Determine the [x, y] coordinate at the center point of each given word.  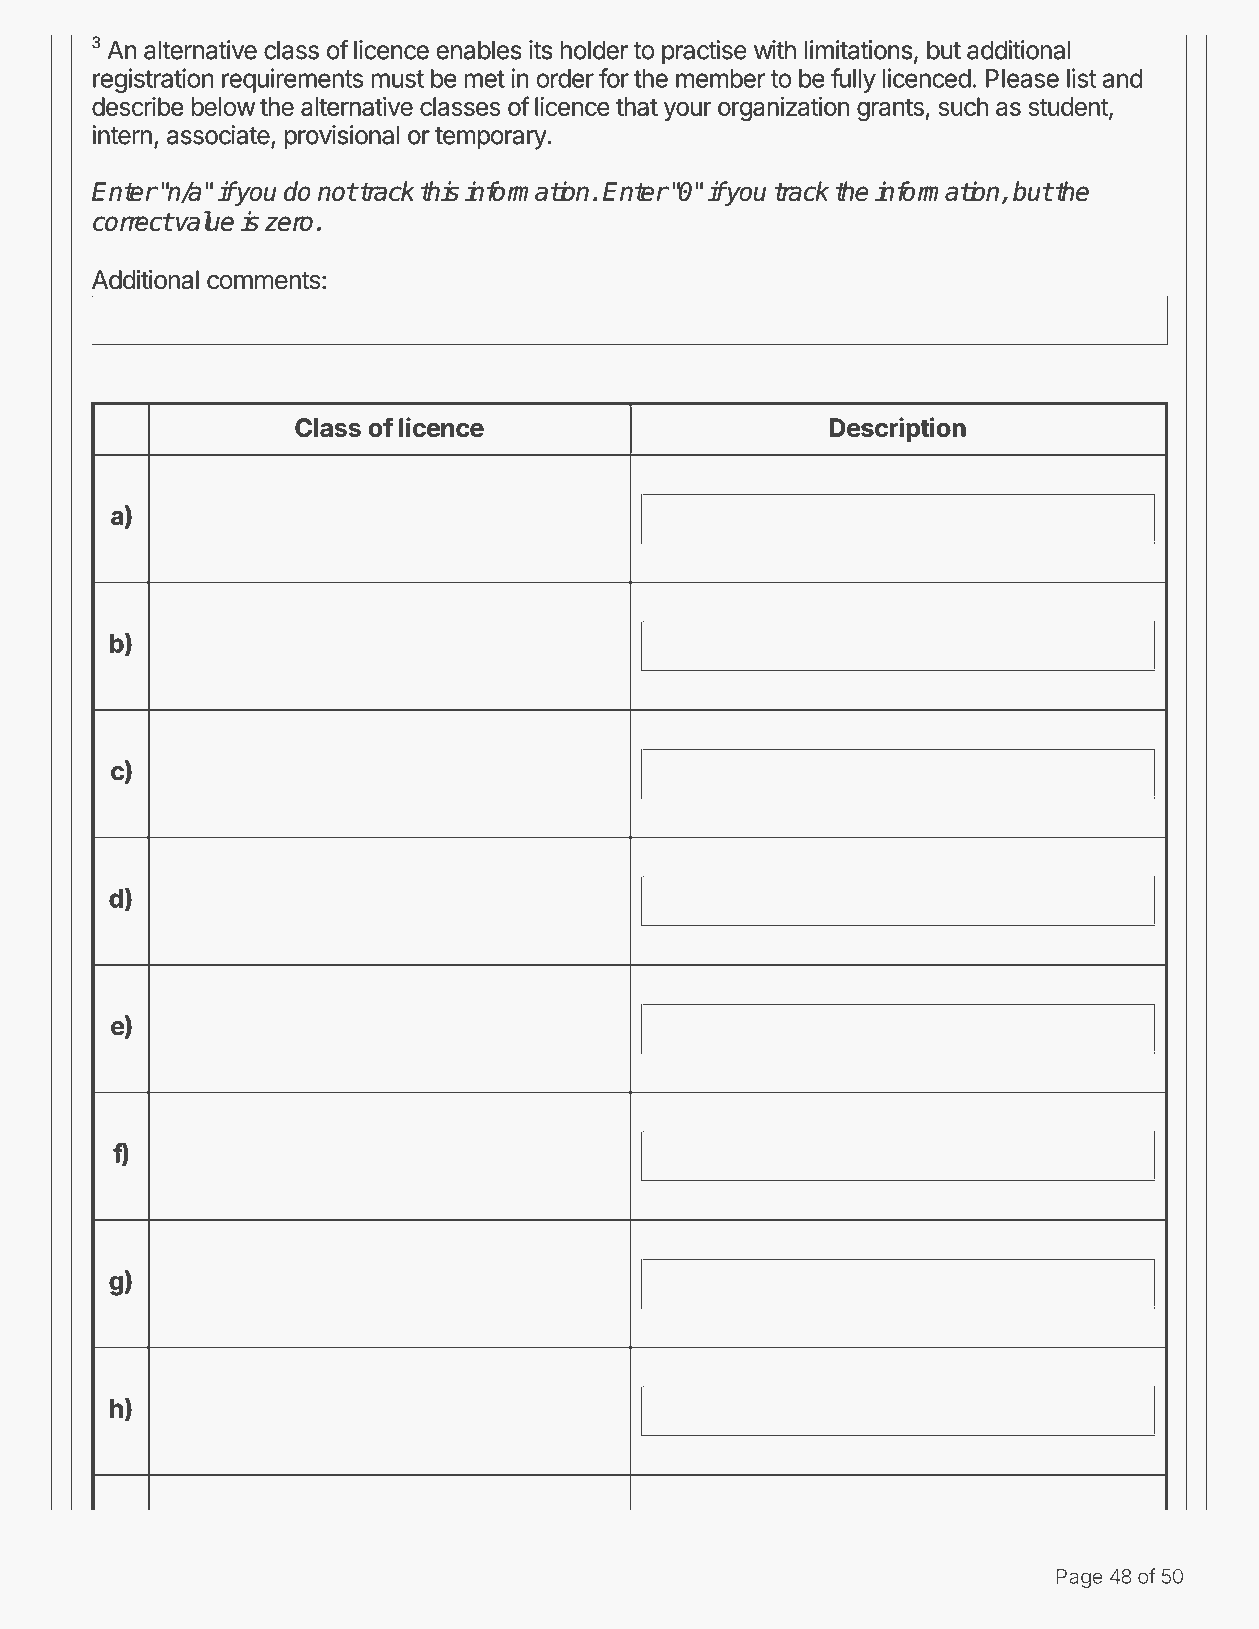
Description [897, 429]
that [637, 106]
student [1069, 108]
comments [264, 280]
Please [1022, 78]
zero [289, 223]
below [223, 106]
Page [1080, 1578]
